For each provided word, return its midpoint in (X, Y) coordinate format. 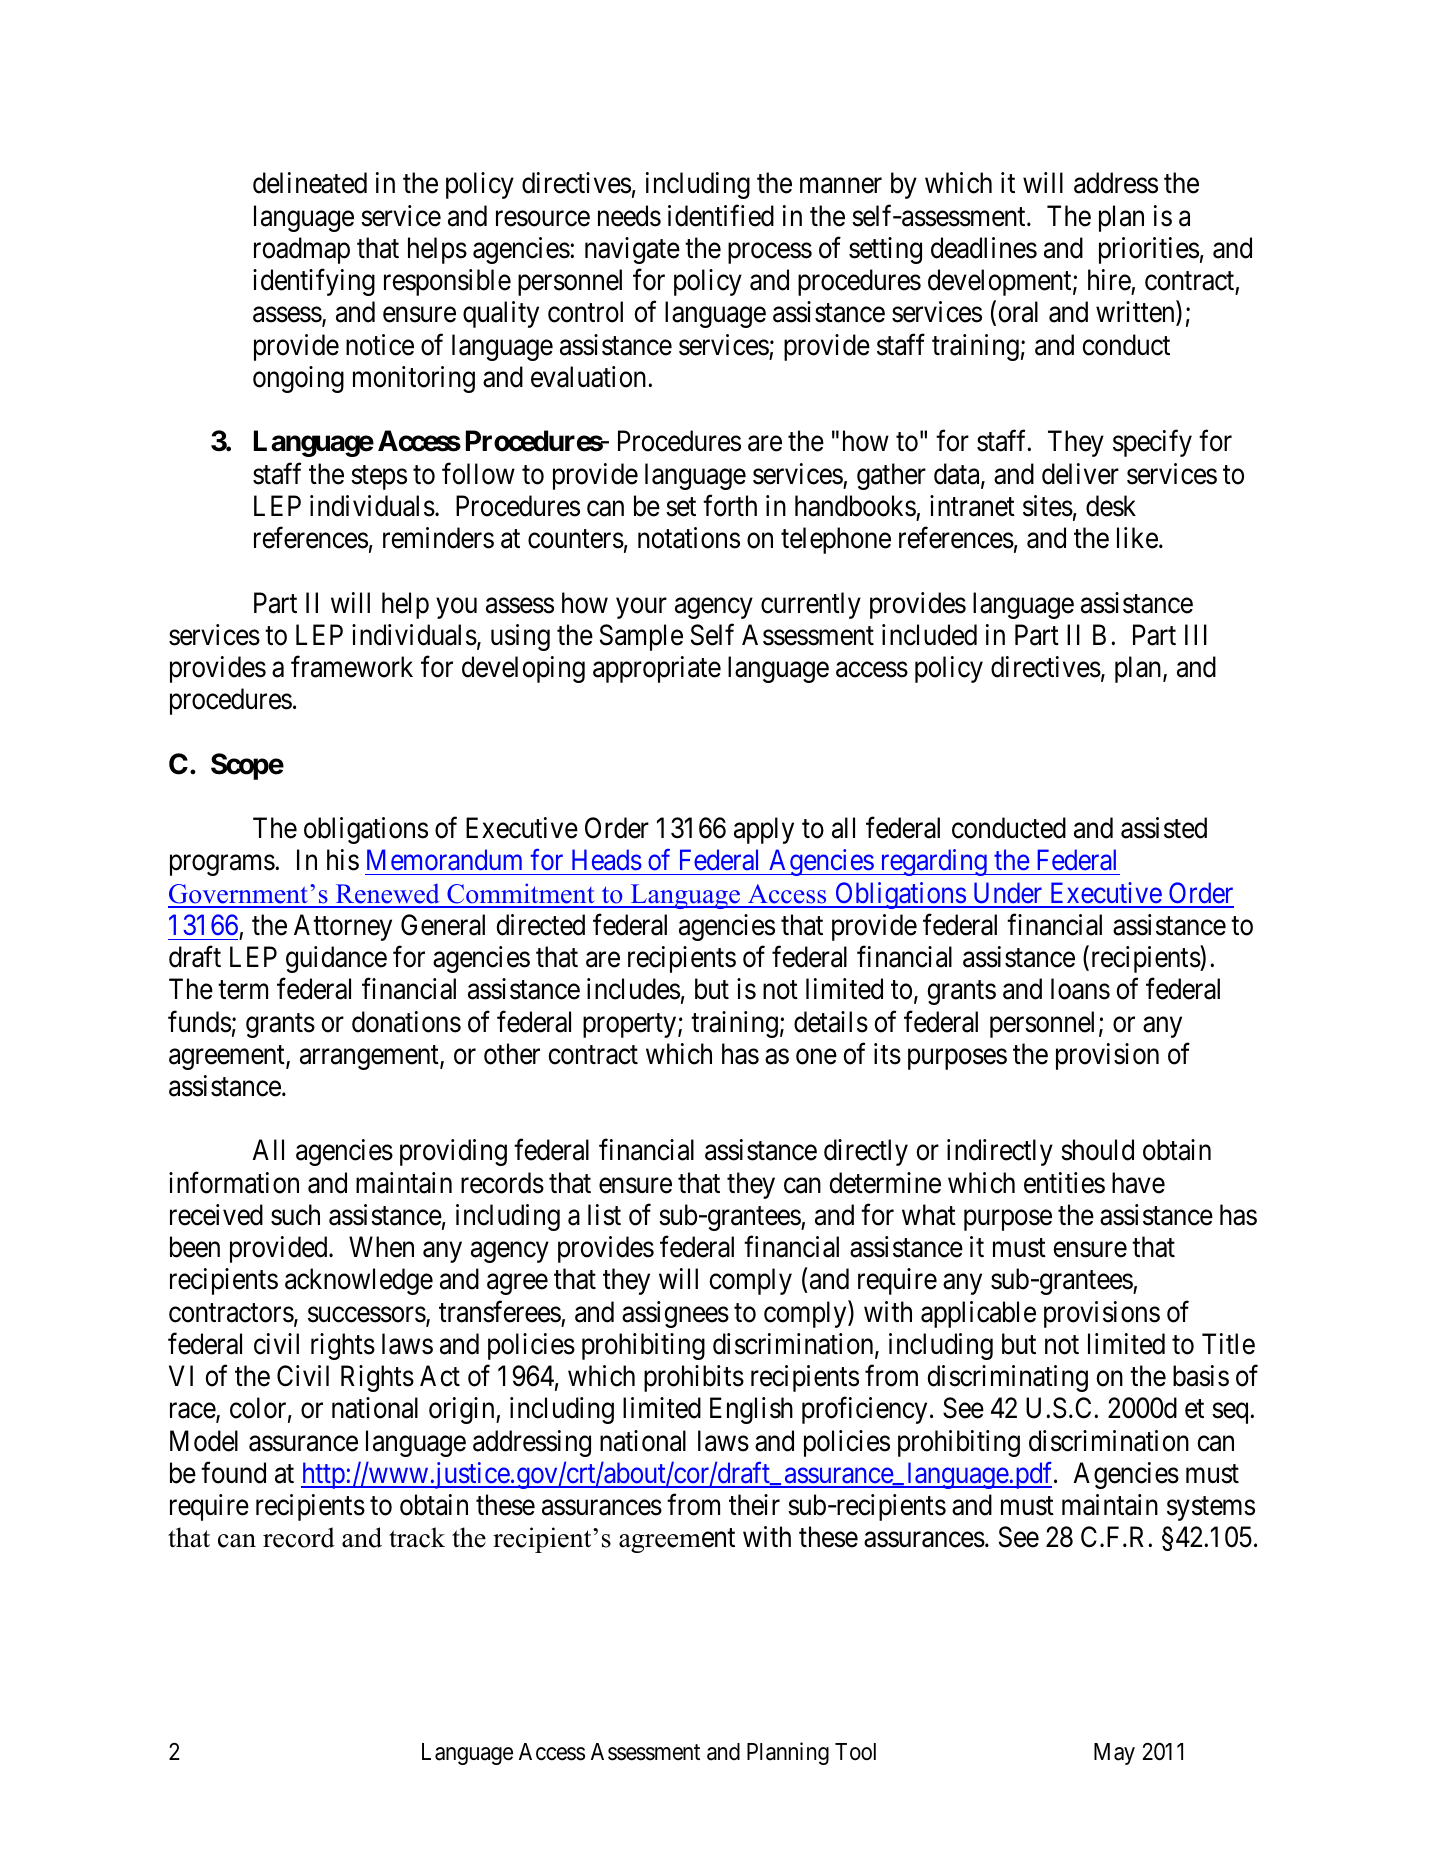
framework (352, 667)
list (604, 1215)
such (295, 1215)
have (1138, 1183)
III (1196, 634)
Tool (855, 1752)
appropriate (657, 669)
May (1114, 1754)
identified (721, 216)
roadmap (302, 250)
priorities (1149, 250)
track (417, 1537)
